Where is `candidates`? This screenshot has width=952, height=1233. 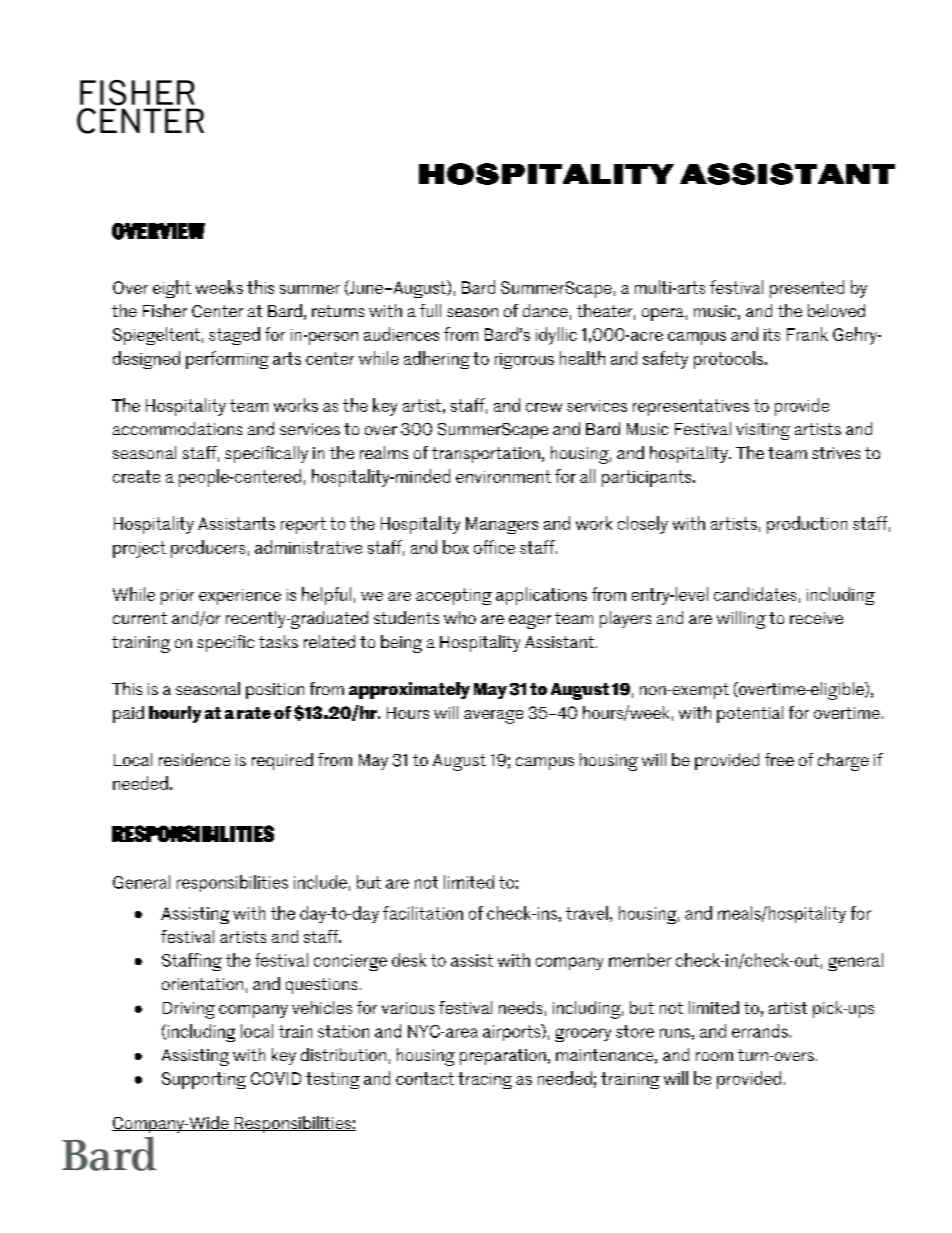 candidates is located at coordinates (755, 594).
